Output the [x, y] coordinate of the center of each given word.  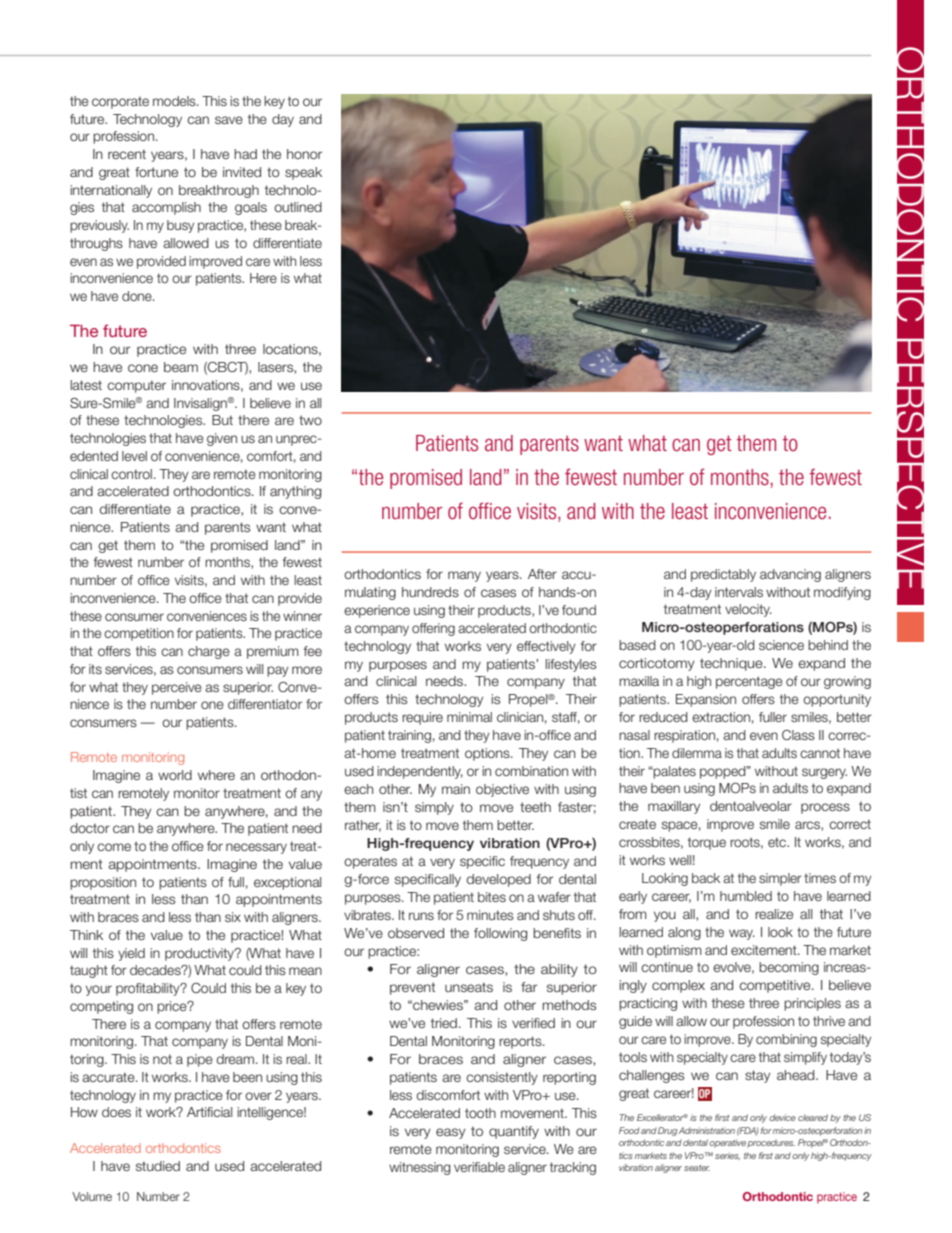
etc [778, 842]
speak [303, 173]
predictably [723, 575]
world [175, 775]
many [464, 576]
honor [304, 154]
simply [434, 808]
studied [158, 1166]
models [175, 101]
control [131, 474]
